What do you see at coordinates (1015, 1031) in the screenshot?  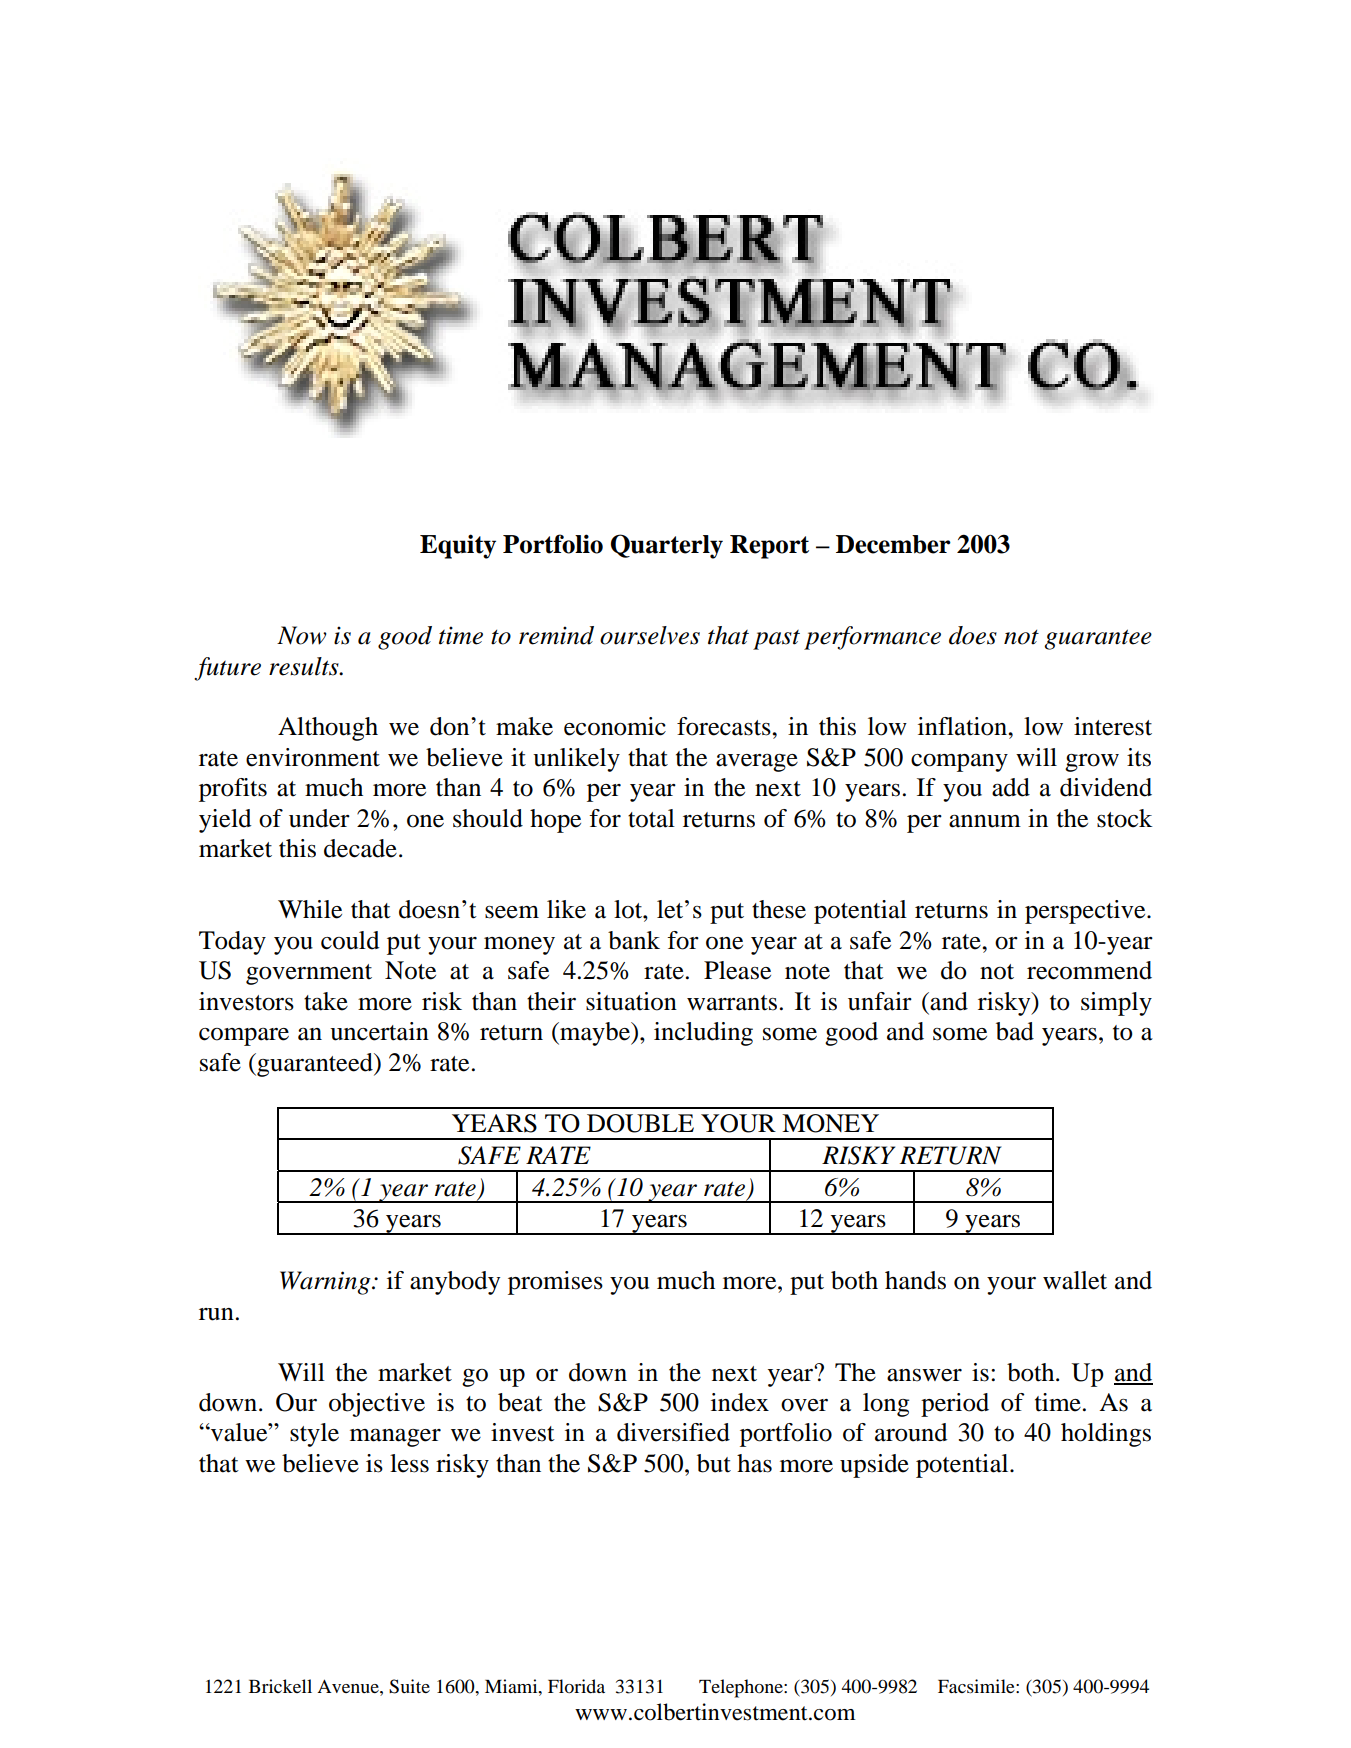 I see `bad` at bounding box center [1015, 1031].
